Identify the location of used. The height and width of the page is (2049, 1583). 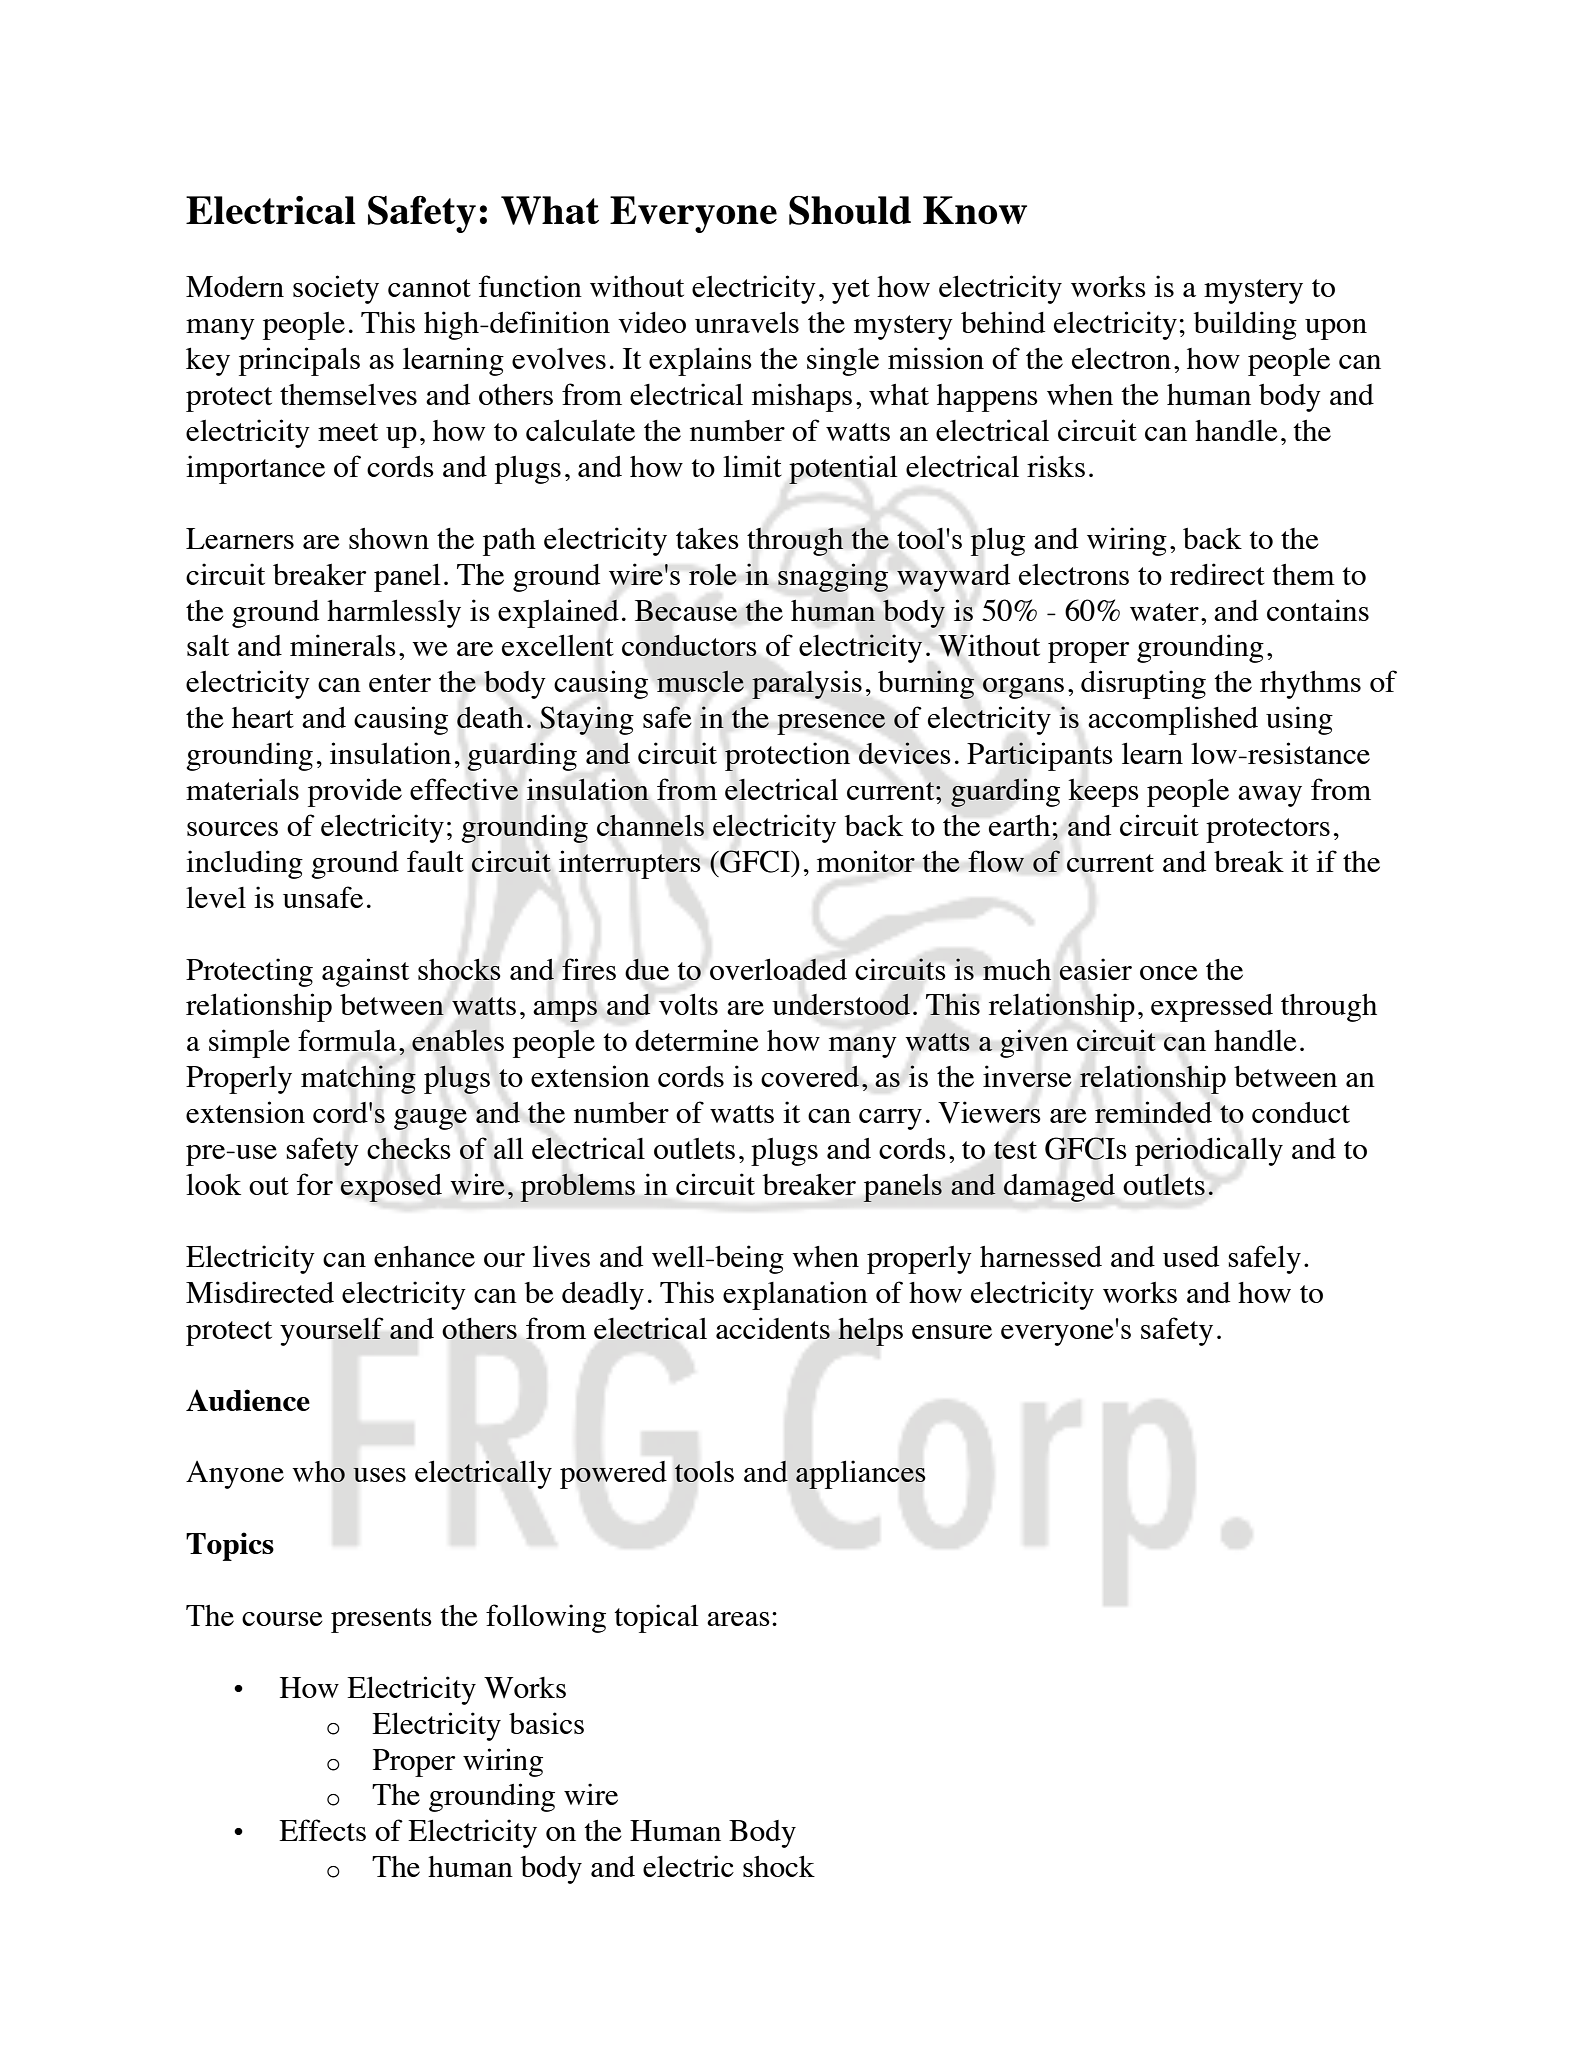
(1191, 1256).
